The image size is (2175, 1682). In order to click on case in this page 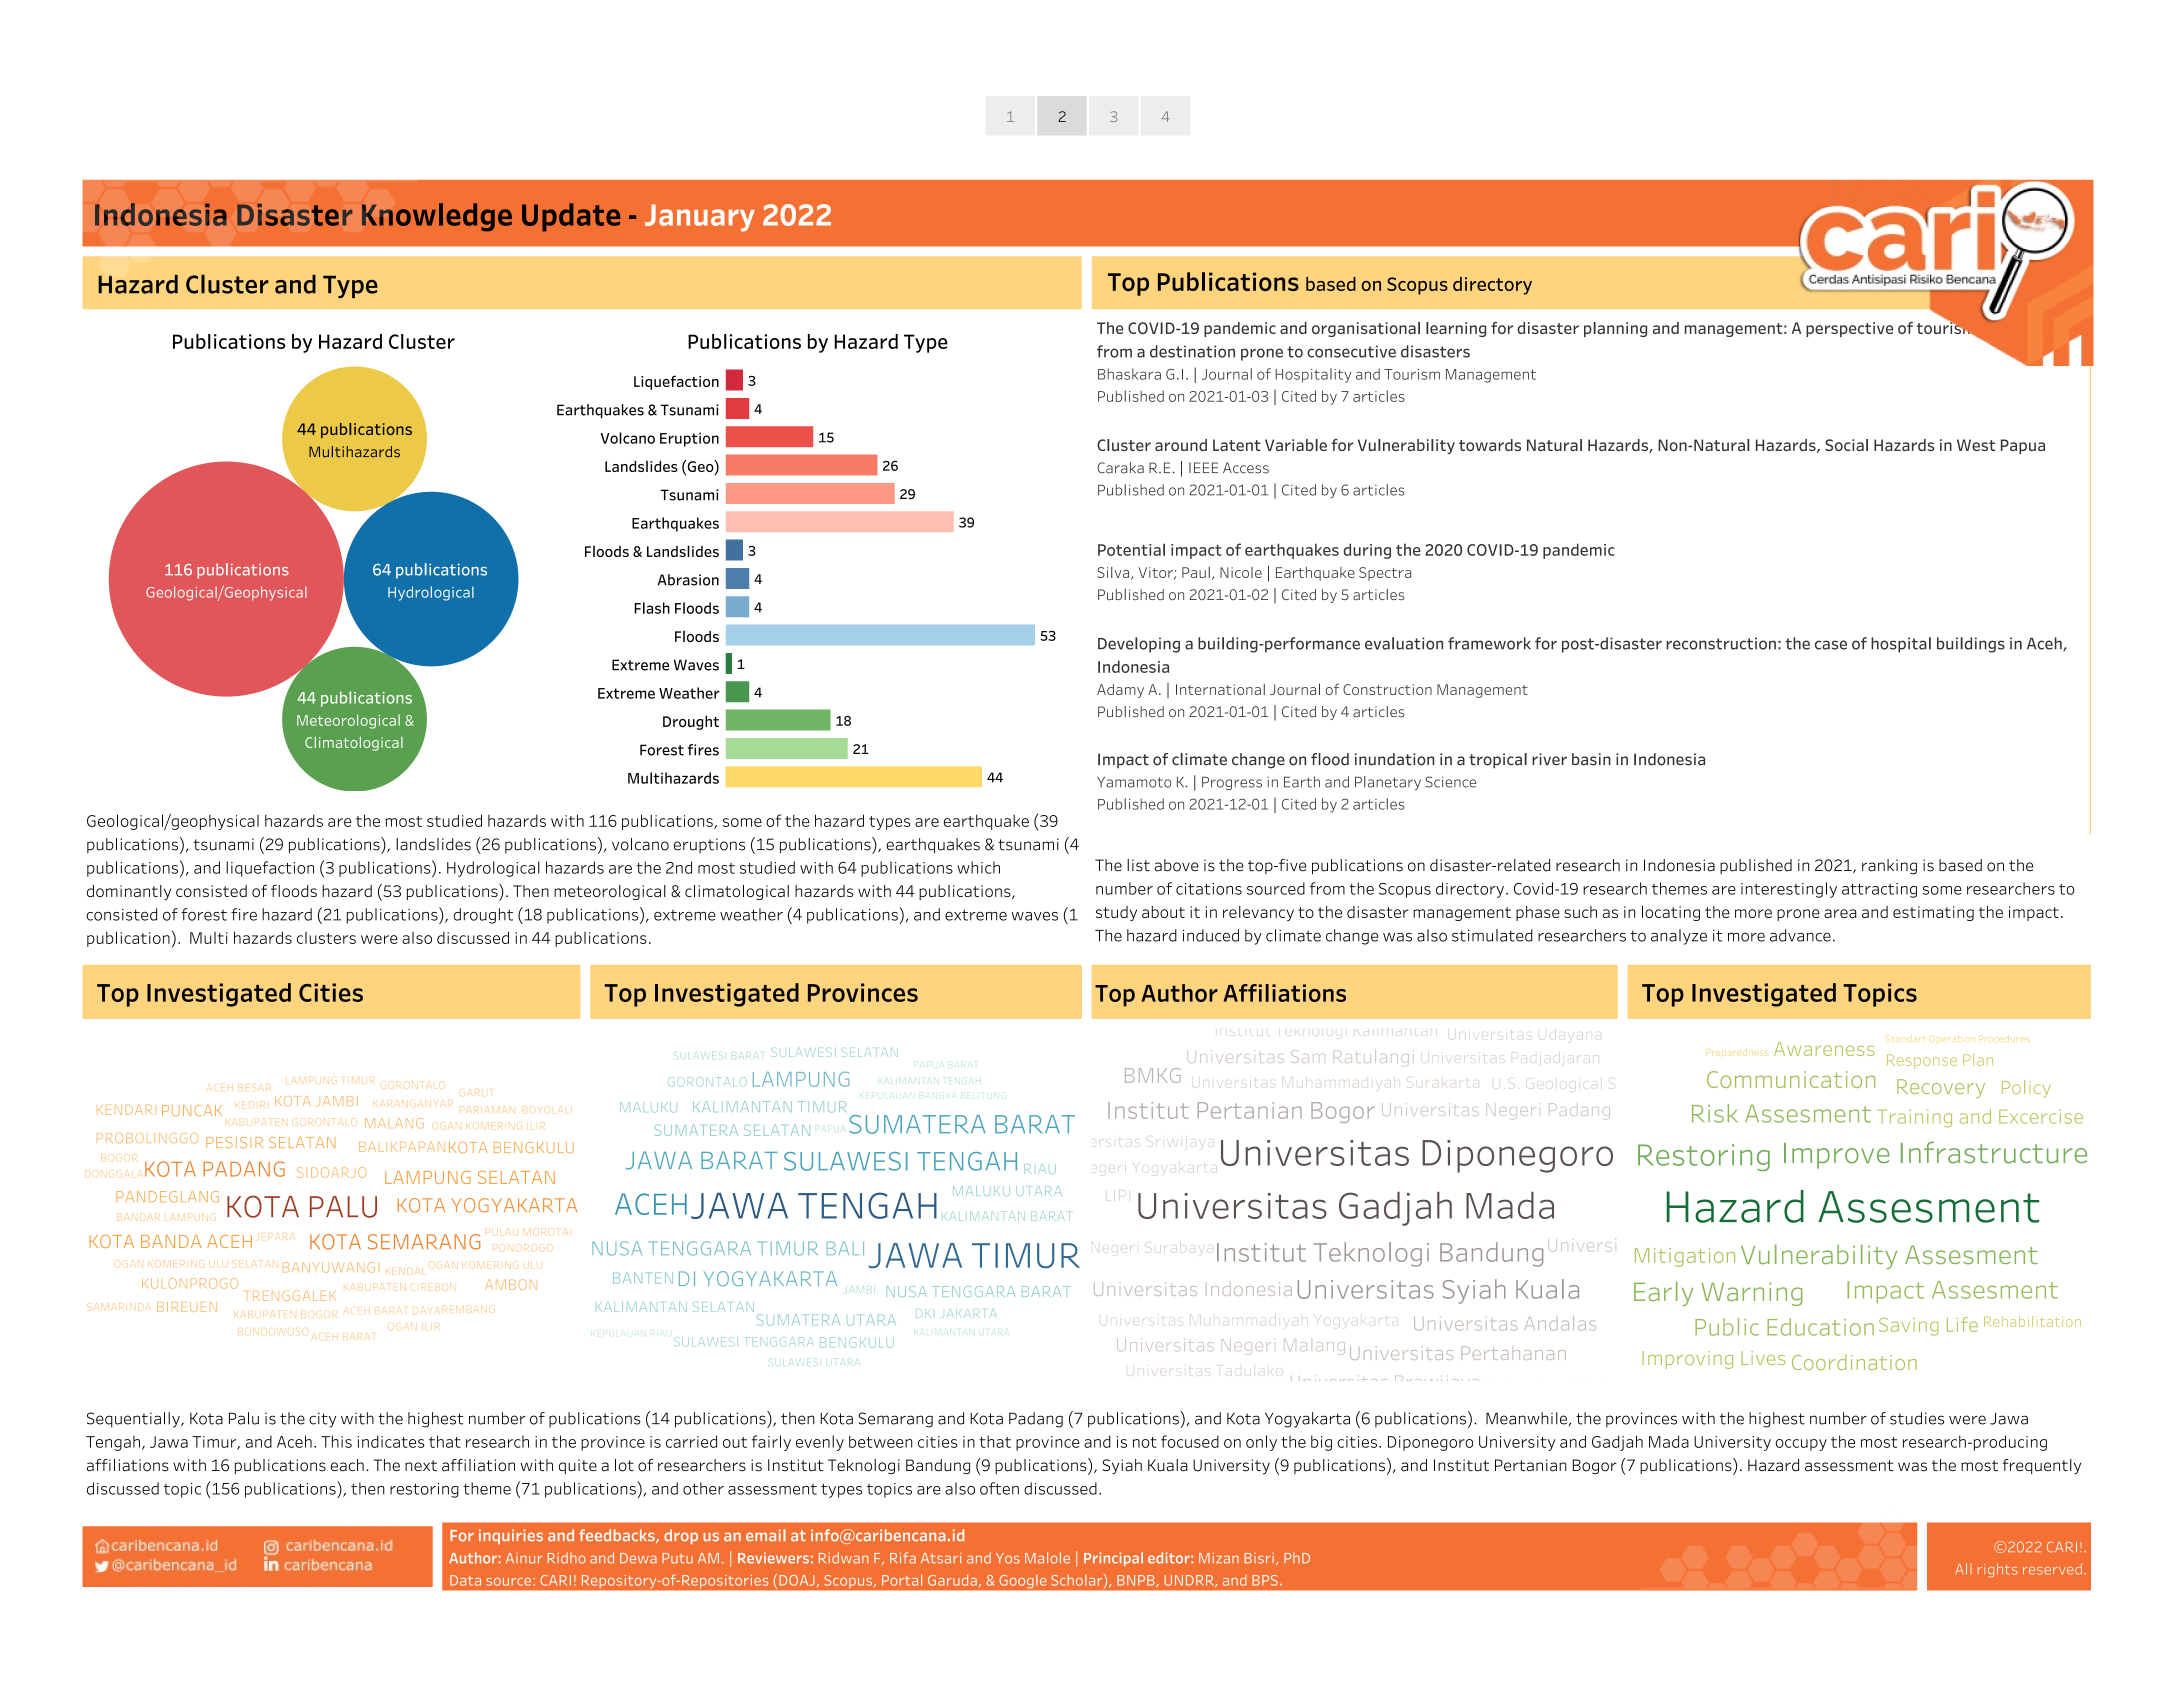, I will do `click(1831, 645)`.
